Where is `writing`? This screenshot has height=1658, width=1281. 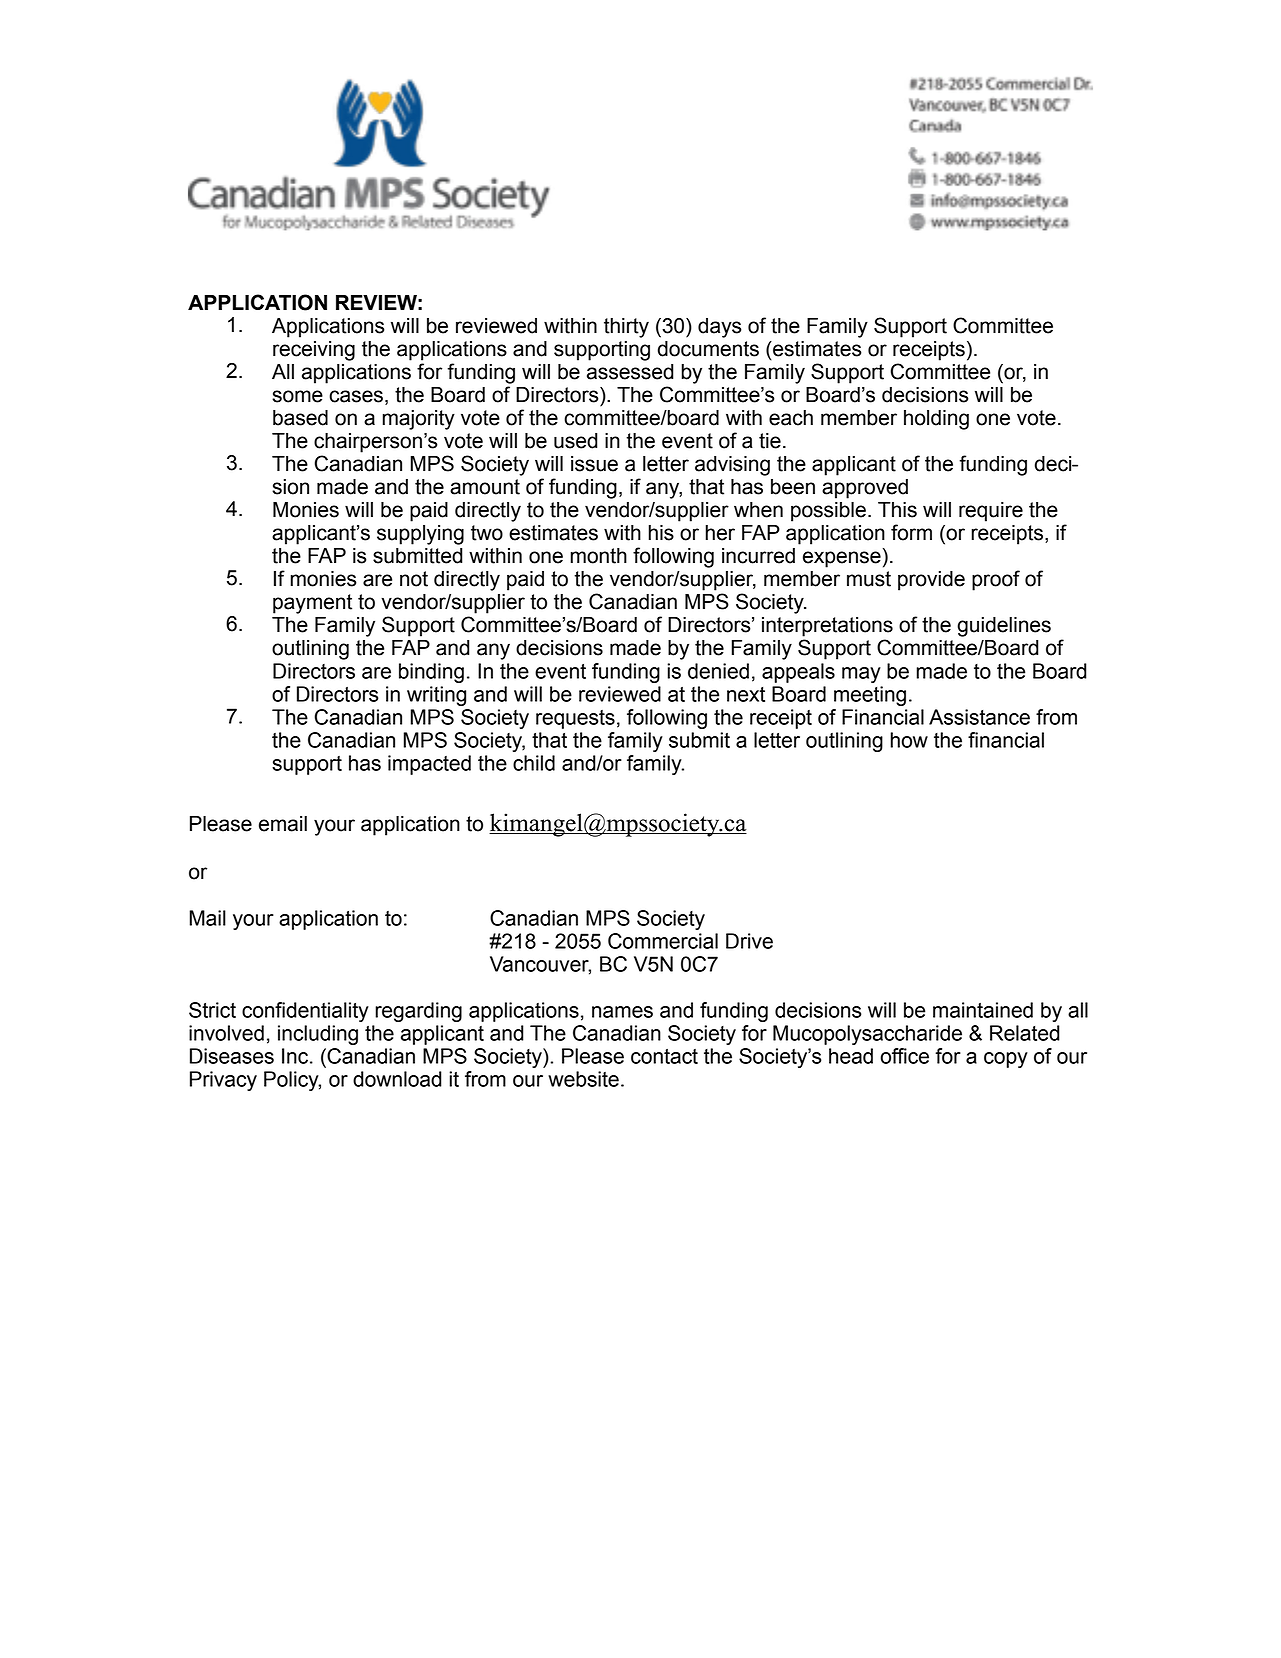
writing is located at coordinates (436, 696).
